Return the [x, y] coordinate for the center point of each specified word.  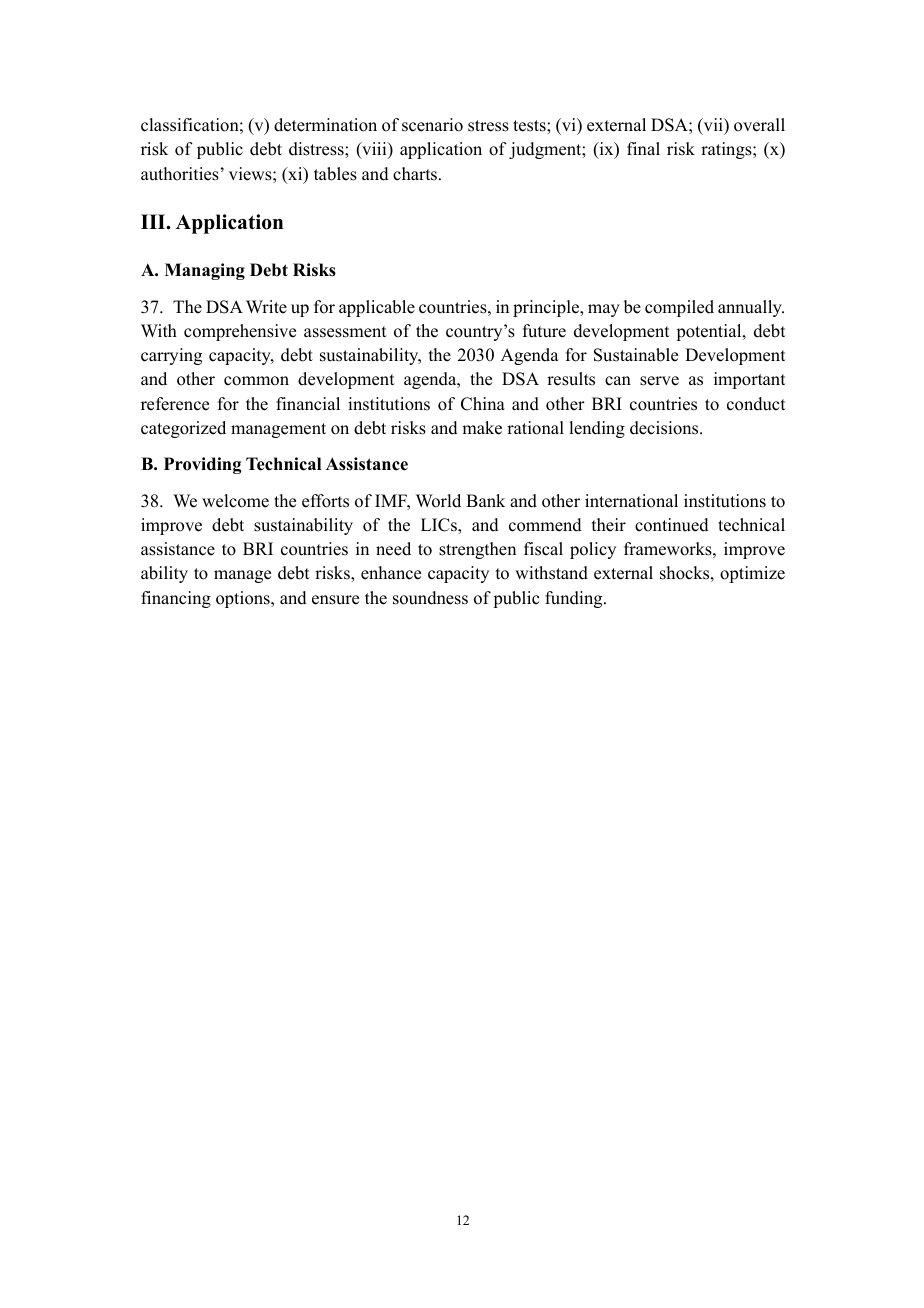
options [244, 599]
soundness [430, 598]
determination [325, 125]
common [256, 381]
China [483, 404]
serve [659, 381]
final [643, 148]
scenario [432, 125]
